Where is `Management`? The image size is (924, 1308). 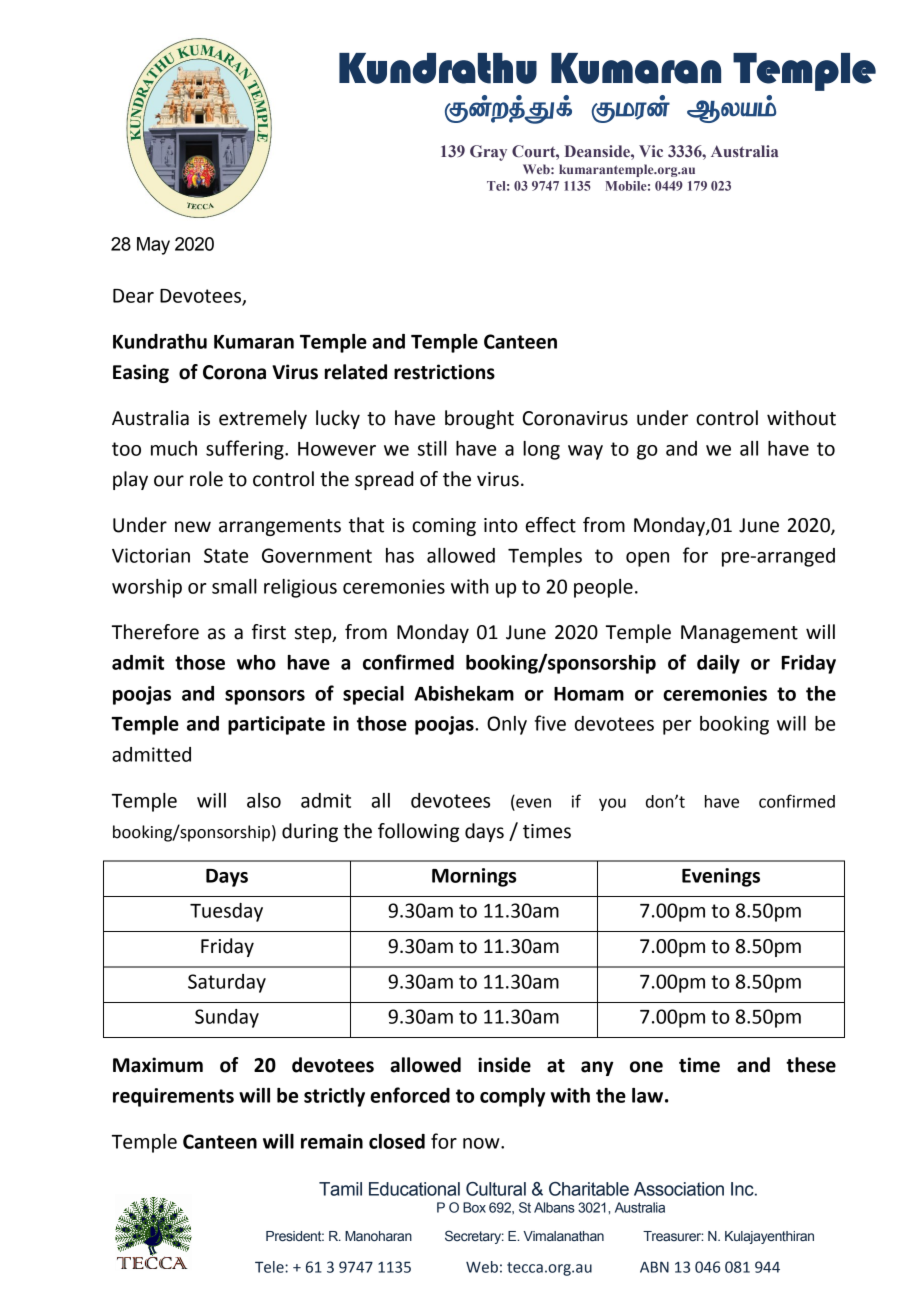
Management is located at coordinates (739, 634).
